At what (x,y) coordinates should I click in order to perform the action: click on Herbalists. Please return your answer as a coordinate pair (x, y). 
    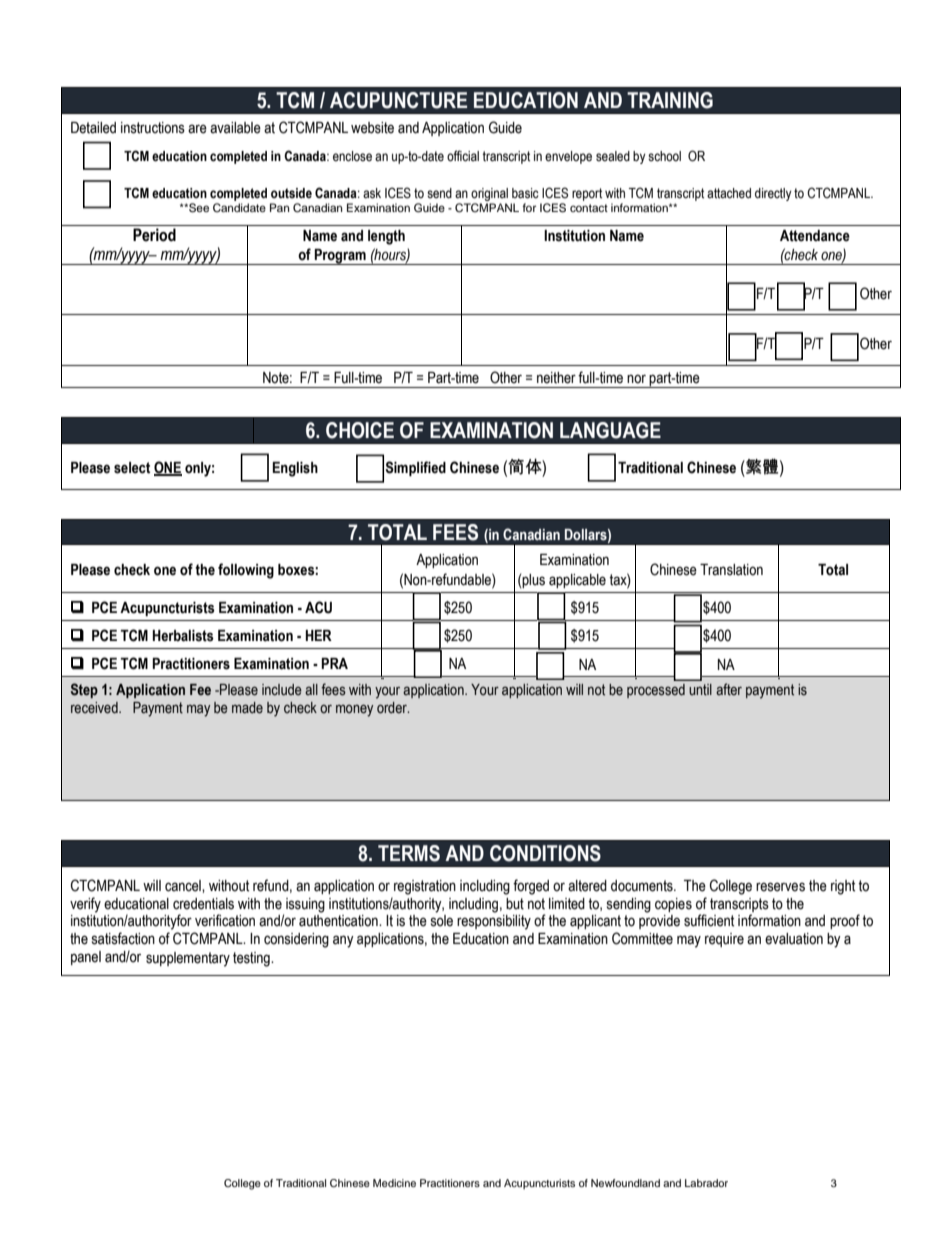
    Looking at the image, I should click on (183, 636).
